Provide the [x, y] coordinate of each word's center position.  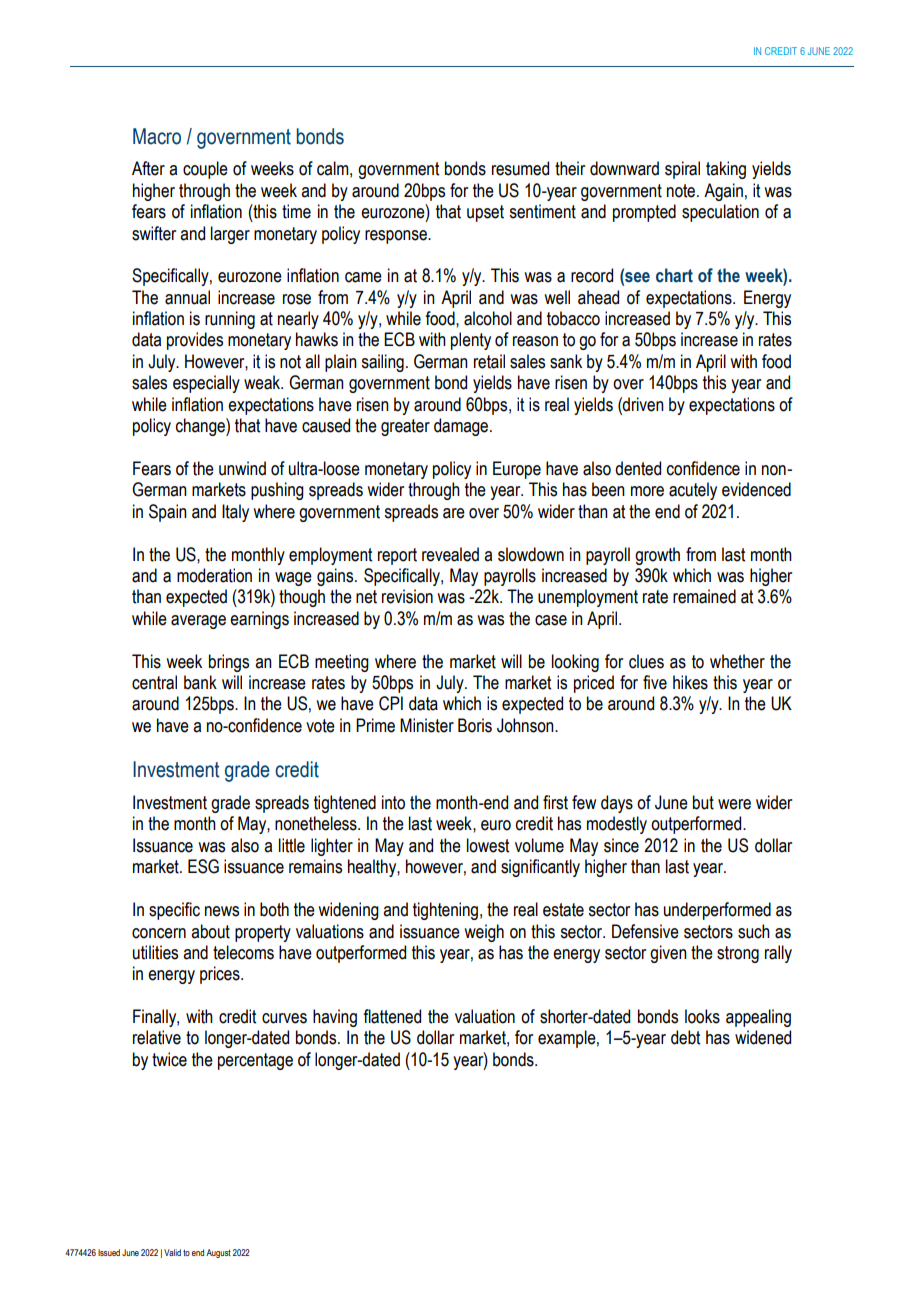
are [454, 513]
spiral [682, 170]
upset [485, 213]
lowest [488, 845]
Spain [168, 513]
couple [205, 170]
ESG [203, 866]
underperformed [717, 911]
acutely [693, 491]
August [218, 1253]
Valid [172, 1252]
